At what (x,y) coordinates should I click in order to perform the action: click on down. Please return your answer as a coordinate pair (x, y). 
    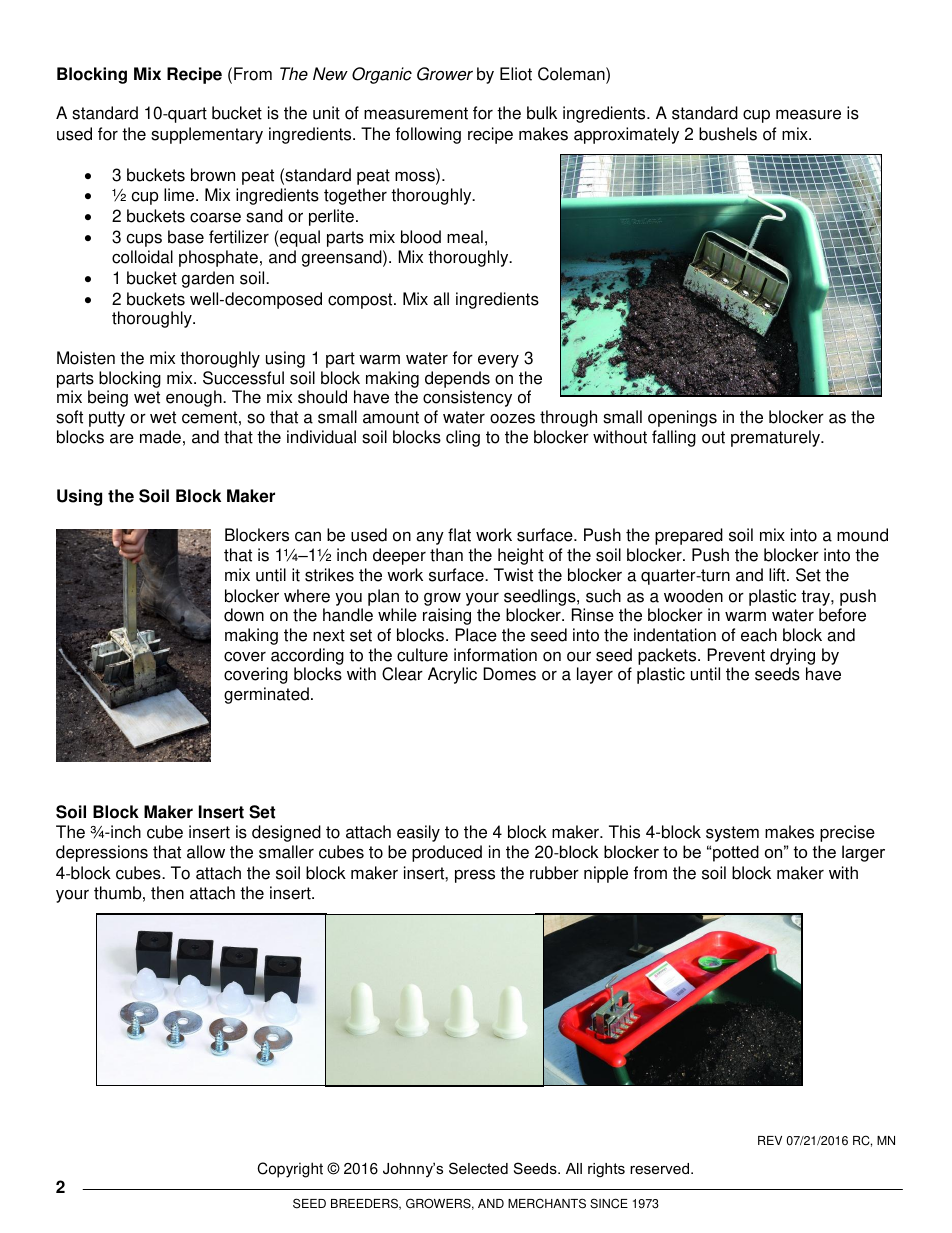
    Looking at the image, I should click on (244, 615).
